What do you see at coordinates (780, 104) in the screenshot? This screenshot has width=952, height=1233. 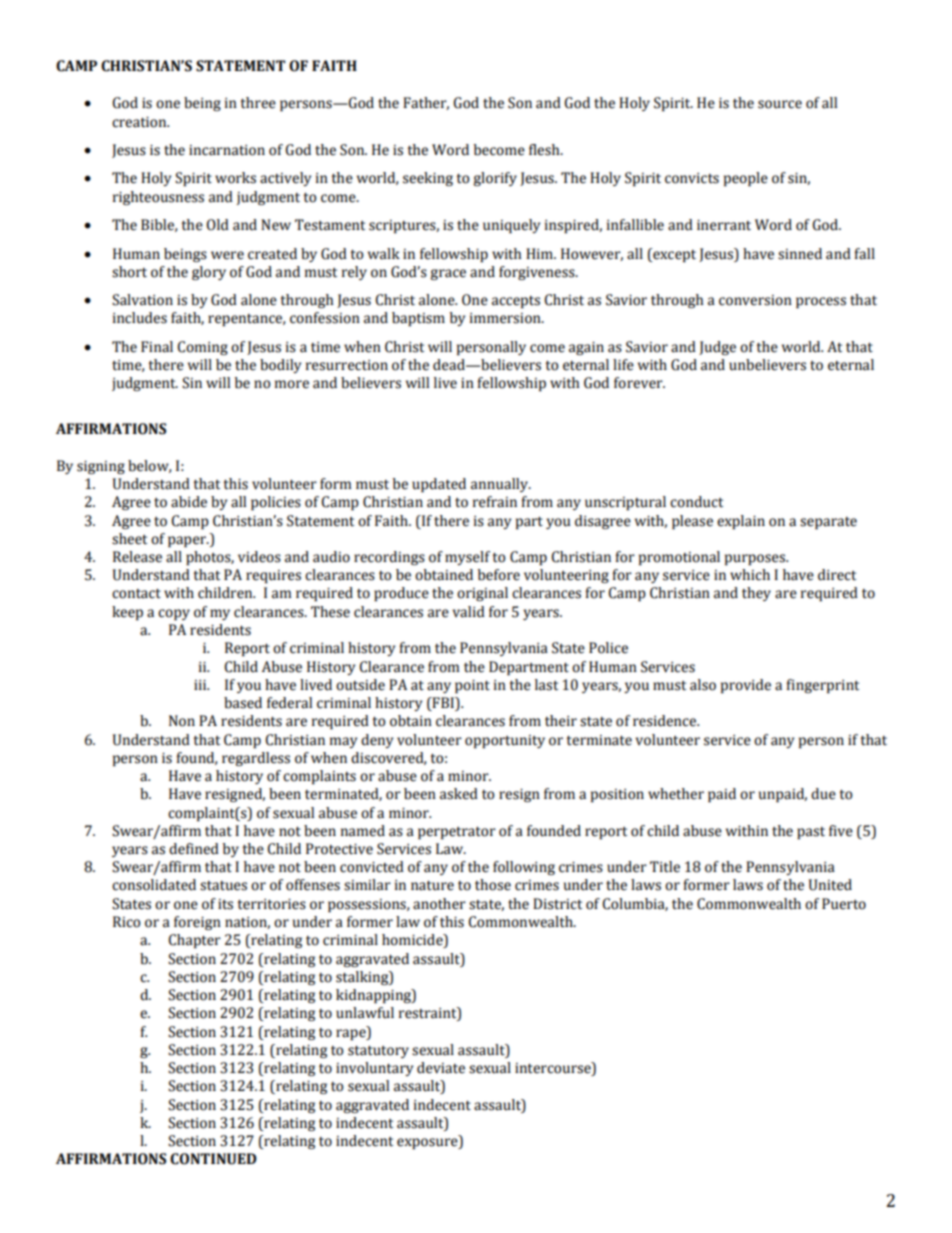 I see `source` at bounding box center [780, 104].
